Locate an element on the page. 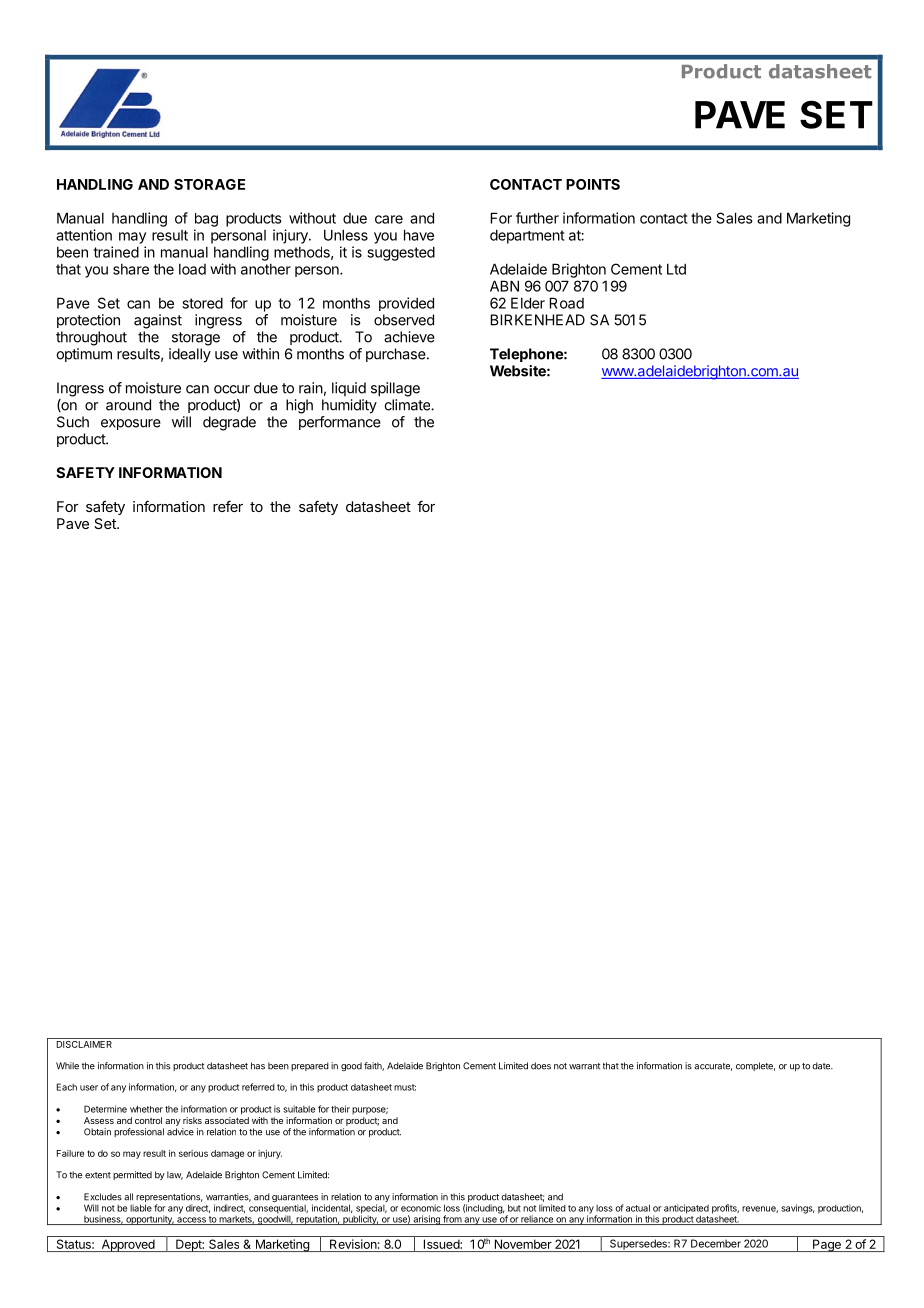 This page has width=924, height=1308. liable is located at coordinates (141, 1208).
